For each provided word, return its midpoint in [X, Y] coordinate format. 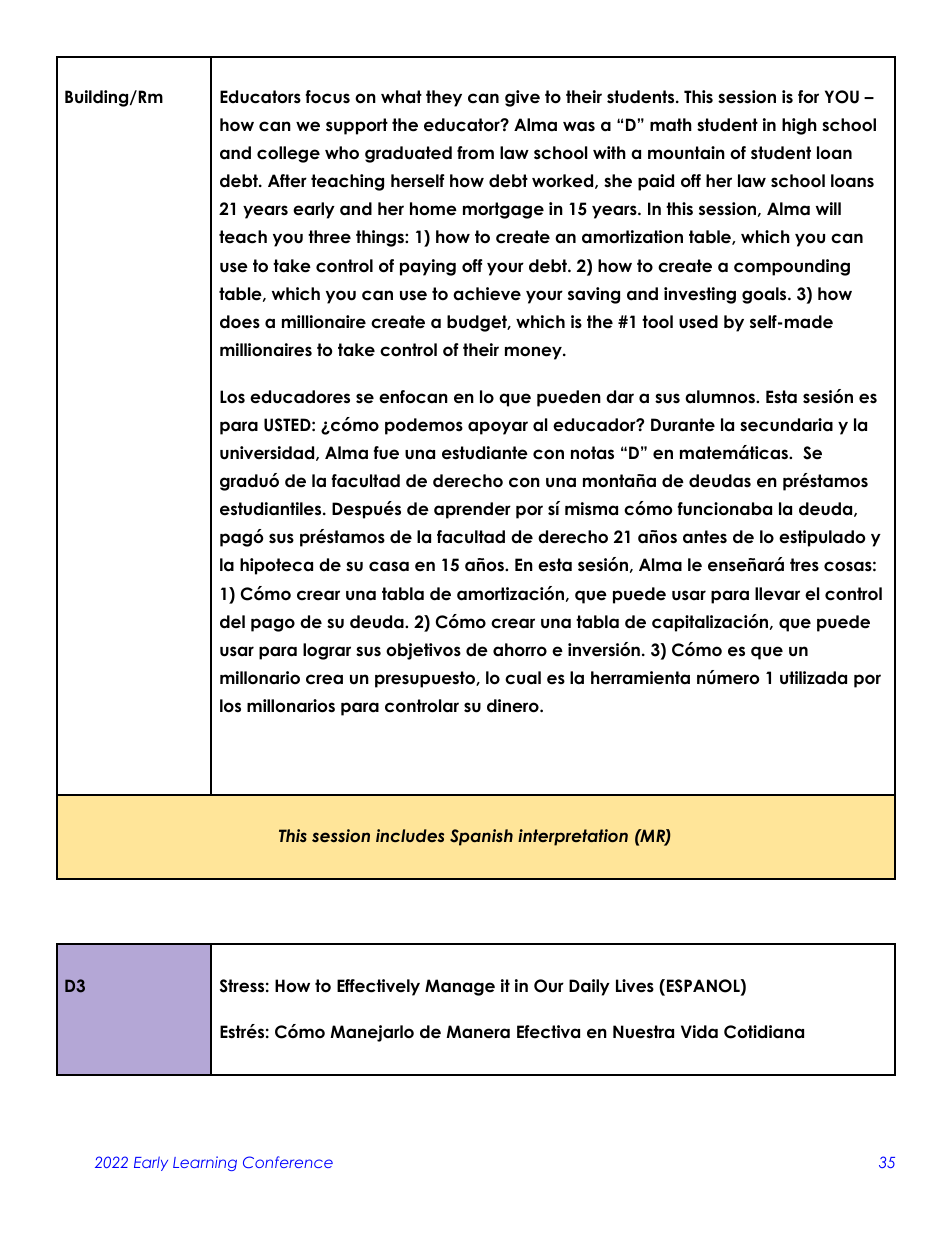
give [522, 98]
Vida [699, 1032]
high [799, 126]
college [288, 154]
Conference [288, 1162]
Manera [478, 1032]
